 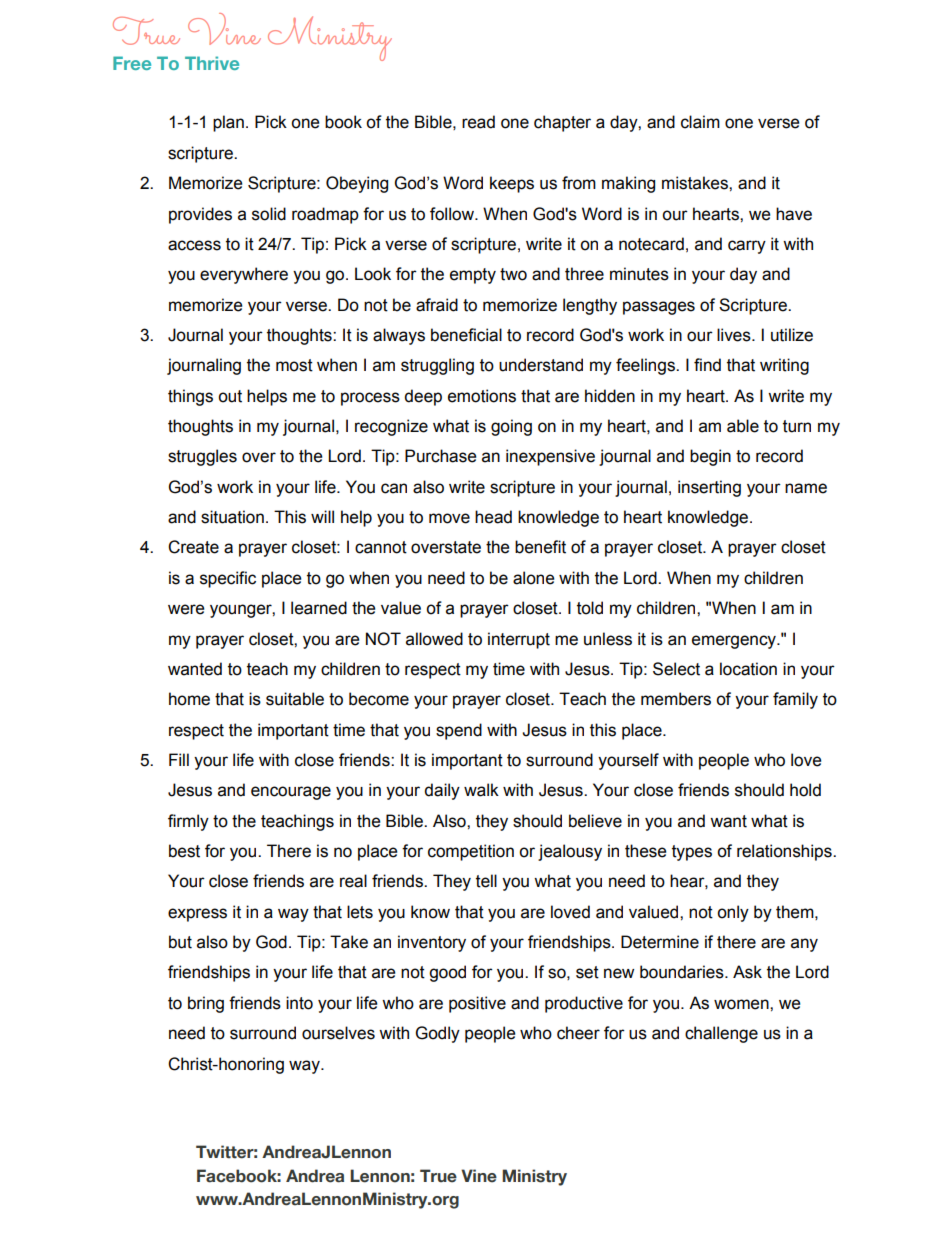 I want to click on spend, so click(x=459, y=731).
